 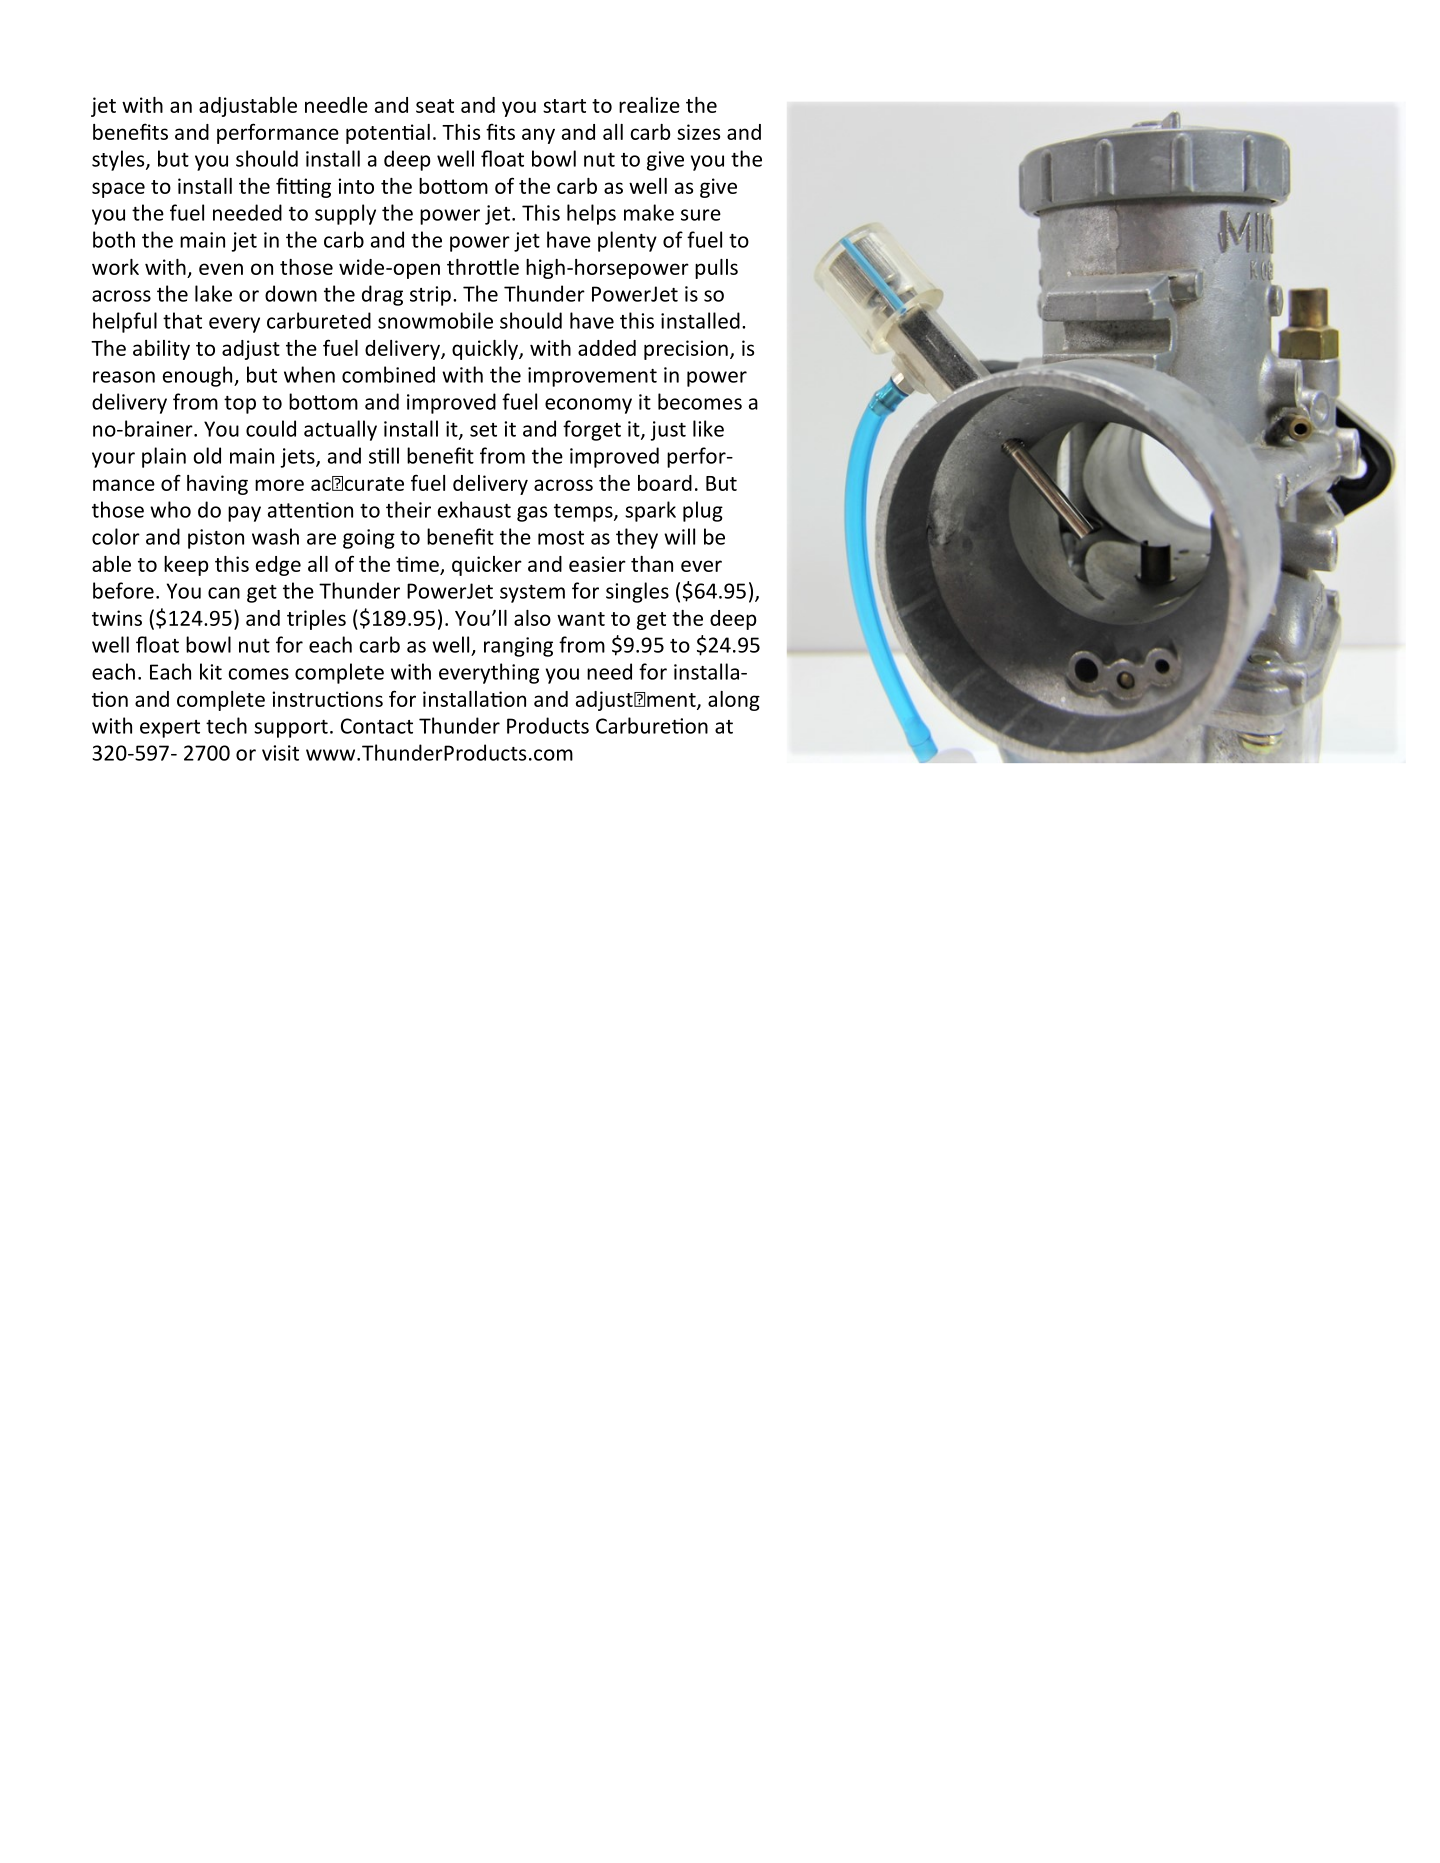 What do you see at coordinates (388, 134) in the page?
I see `potential` at bounding box center [388, 134].
